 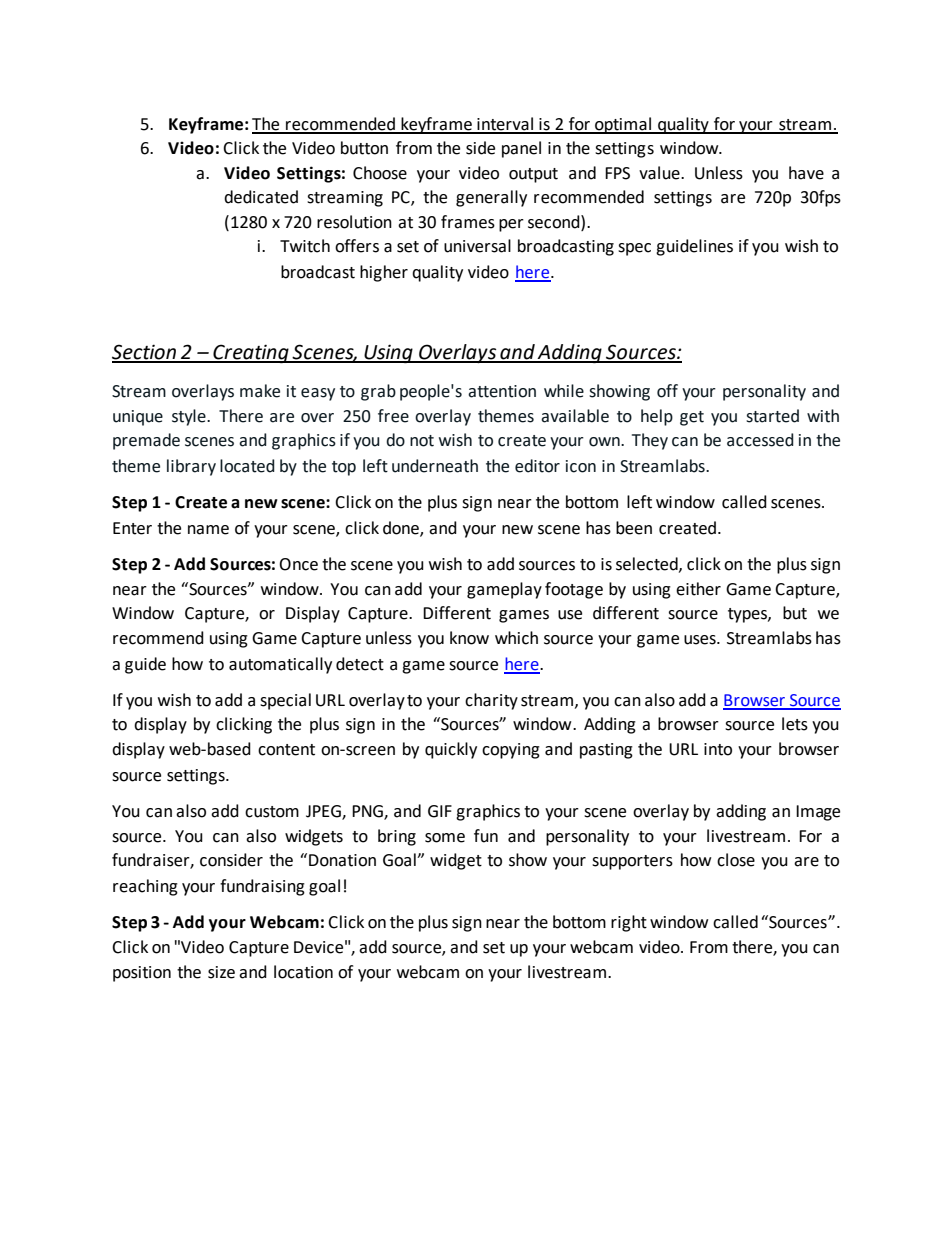 I want to click on size, so click(x=221, y=972).
